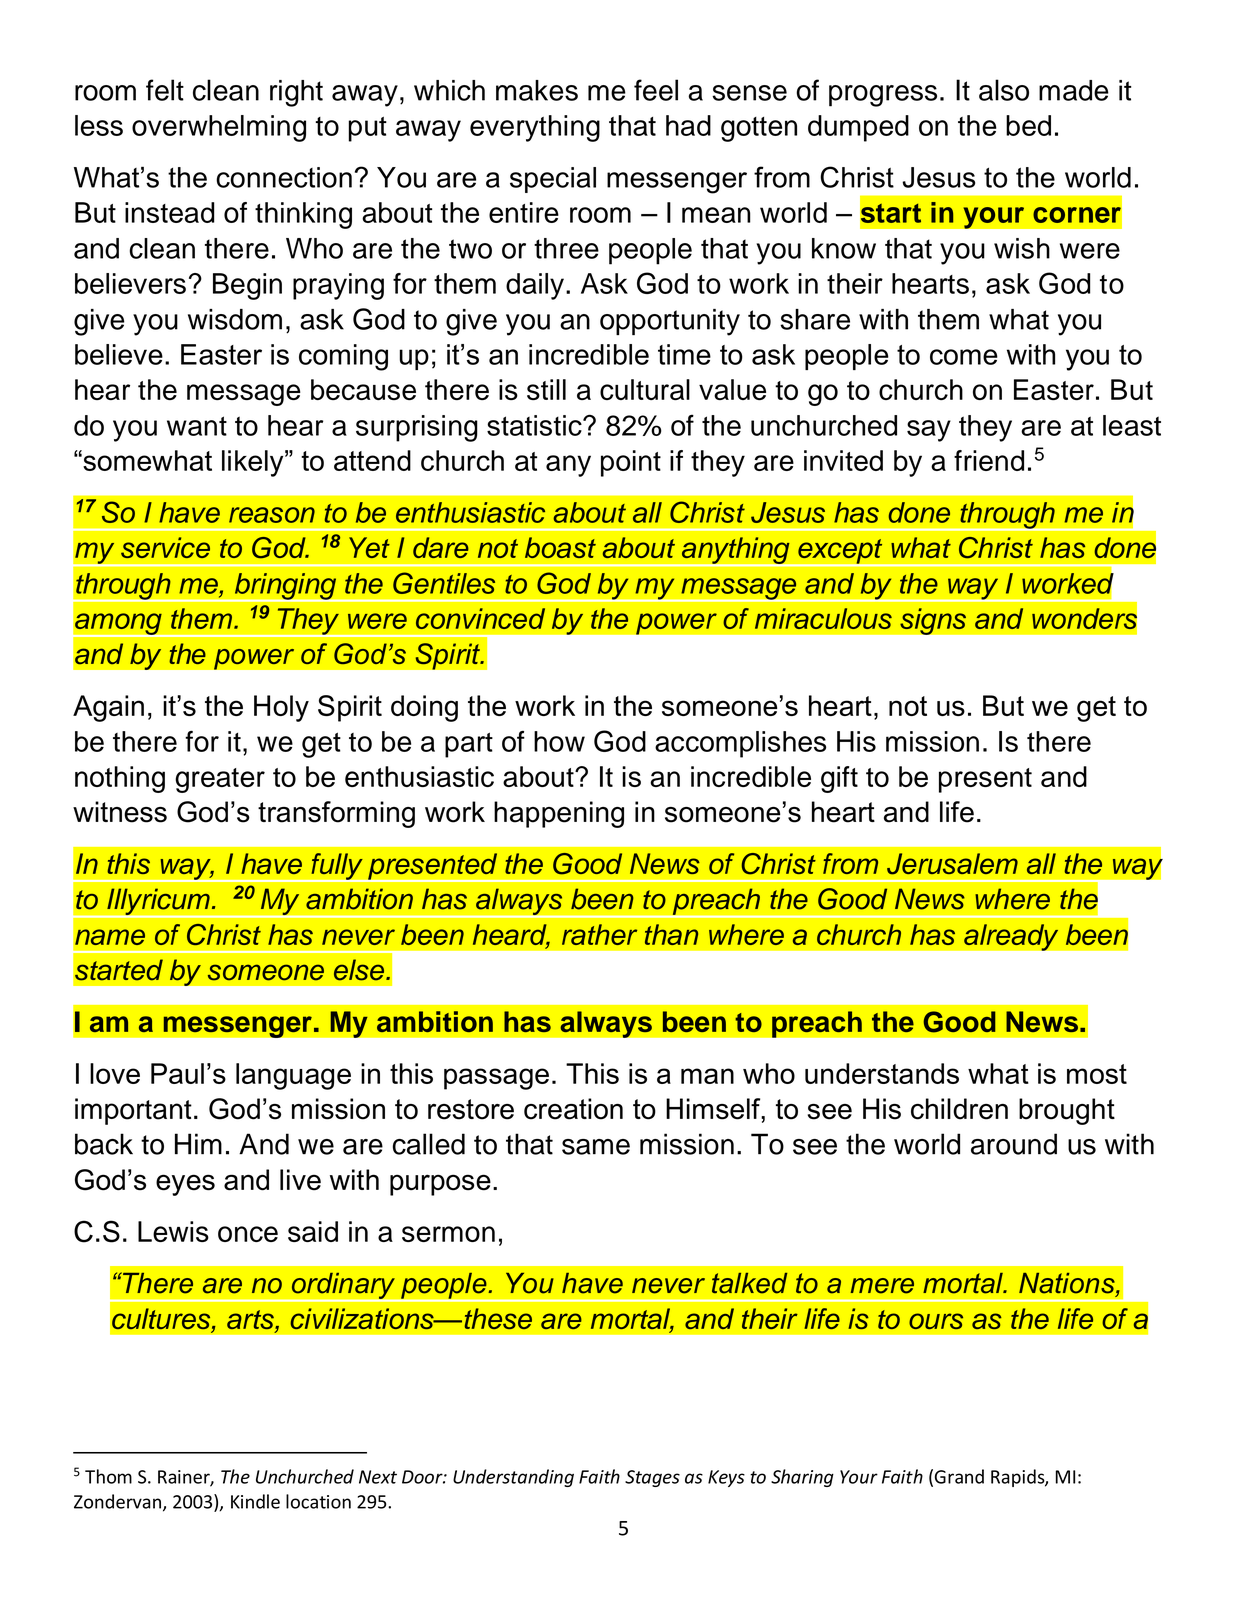  What do you see at coordinates (933, 621) in the screenshot?
I see `signs` at bounding box center [933, 621].
